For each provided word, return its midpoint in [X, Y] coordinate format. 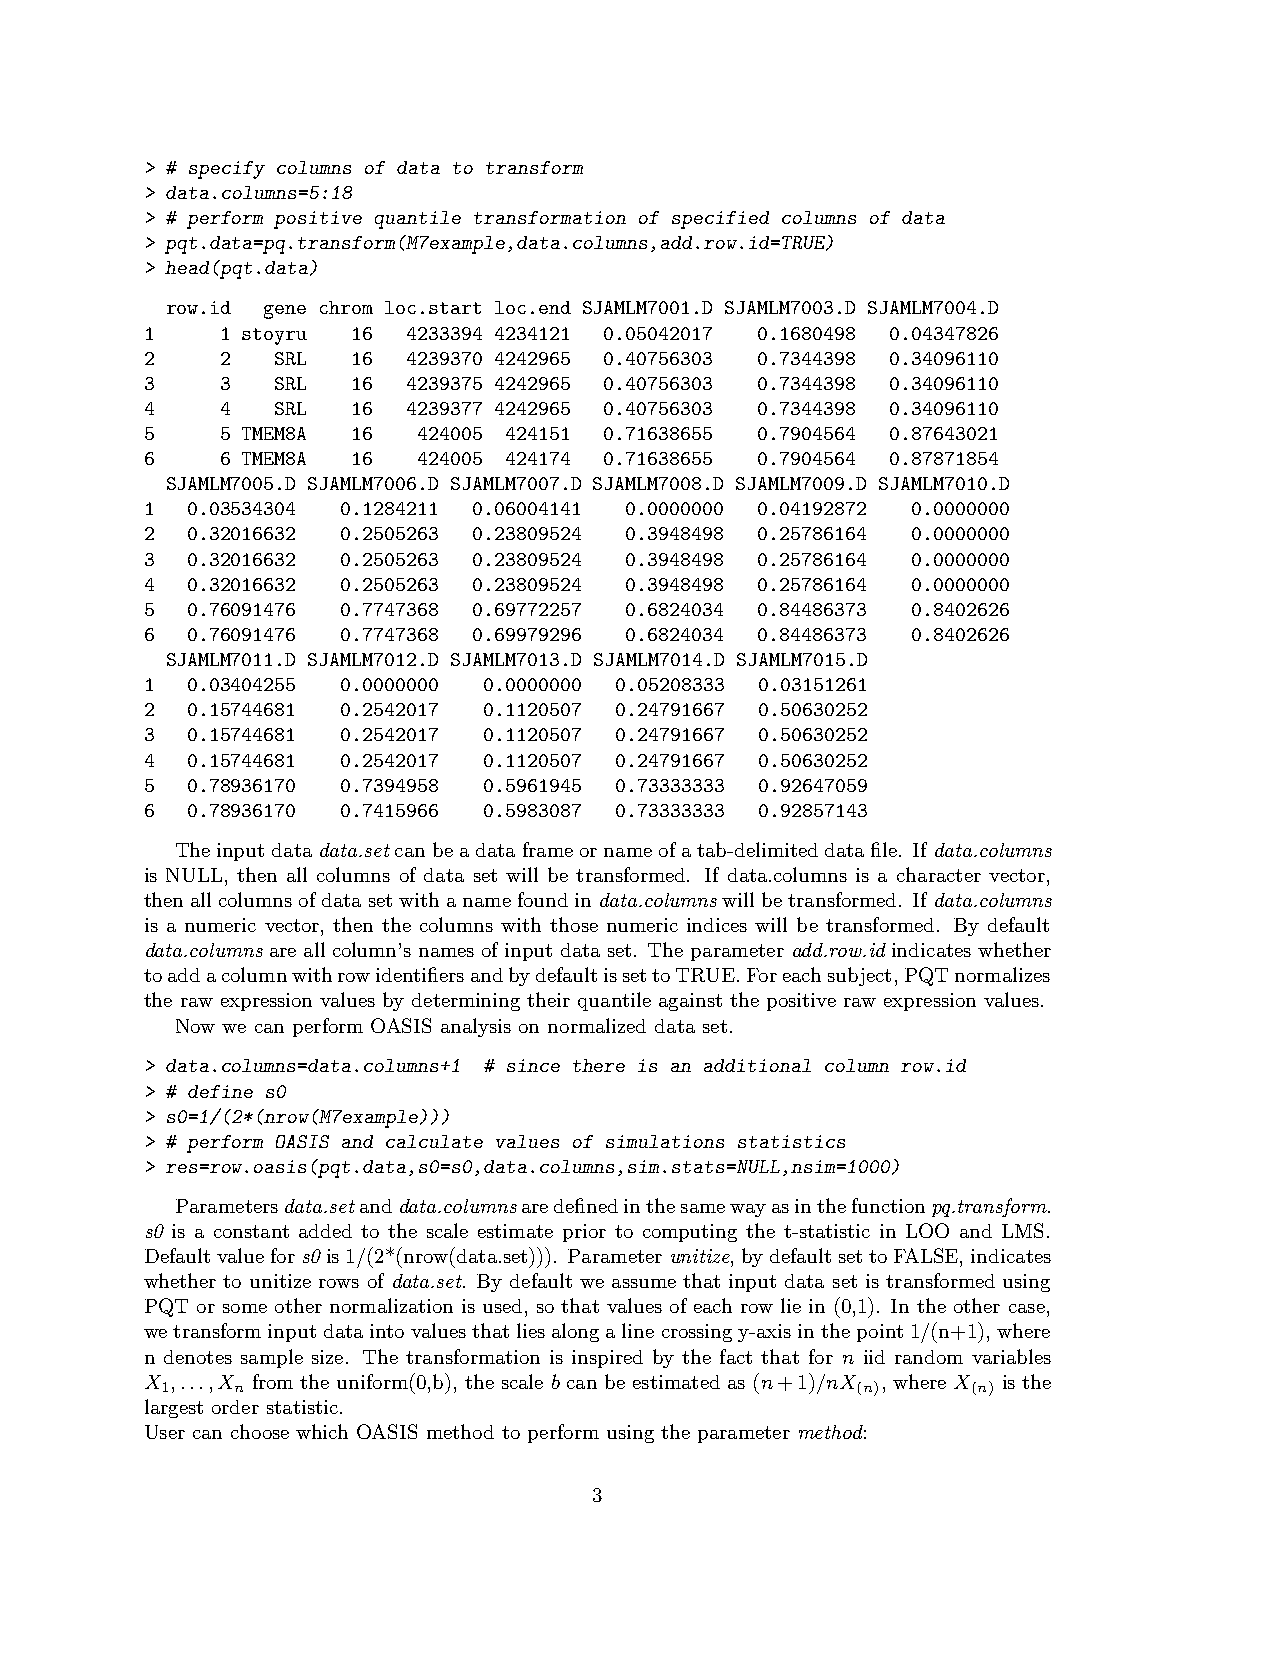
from [273, 1381]
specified [720, 220]
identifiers [420, 974]
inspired [607, 1359]
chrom [346, 307]
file [885, 849]
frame [548, 849]
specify [227, 170]
